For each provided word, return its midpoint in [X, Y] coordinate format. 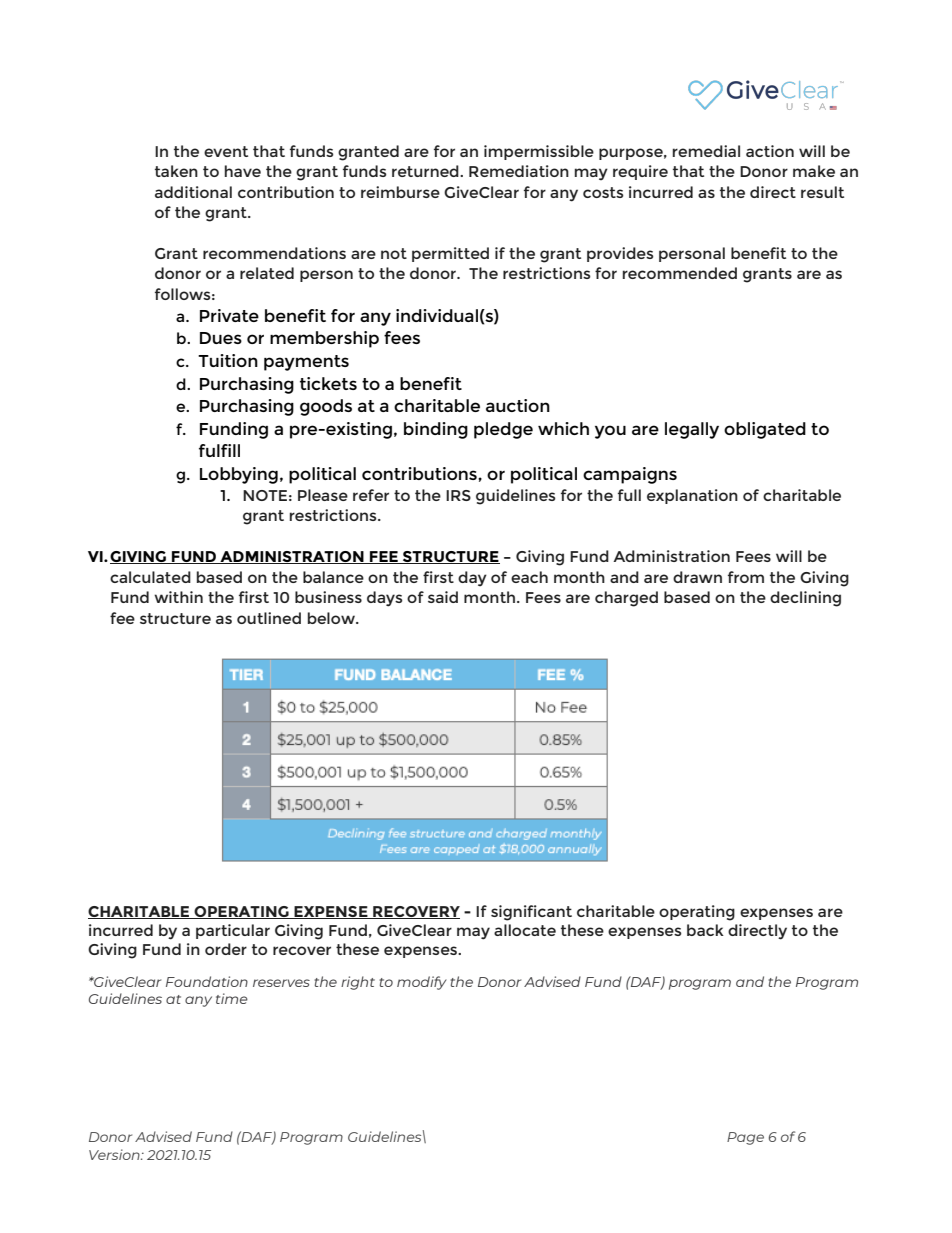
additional [193, 192]
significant [531, 913]
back [705, 930]
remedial [706, 151]
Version [115, 1154]
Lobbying [239, 475]
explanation [692, 496]
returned [426, 171]
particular [233, 931]
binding [436, 430]
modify [422, 983]
